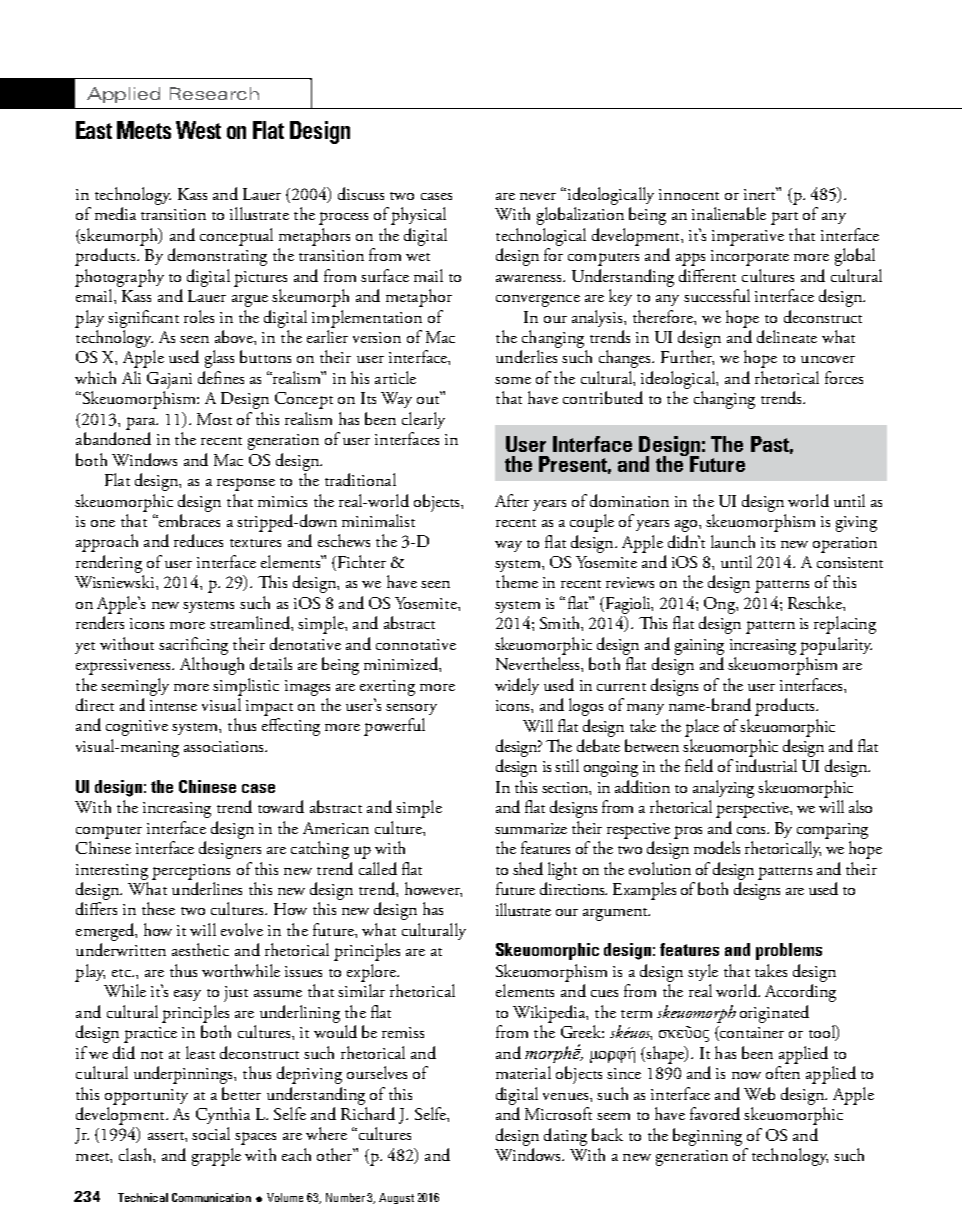 Image resolution: width=962 pixels, height=1232 pixels. What do you see at coordinates (699, 647) in the image?
I see `gaining` at bounding box center [699, 647].
